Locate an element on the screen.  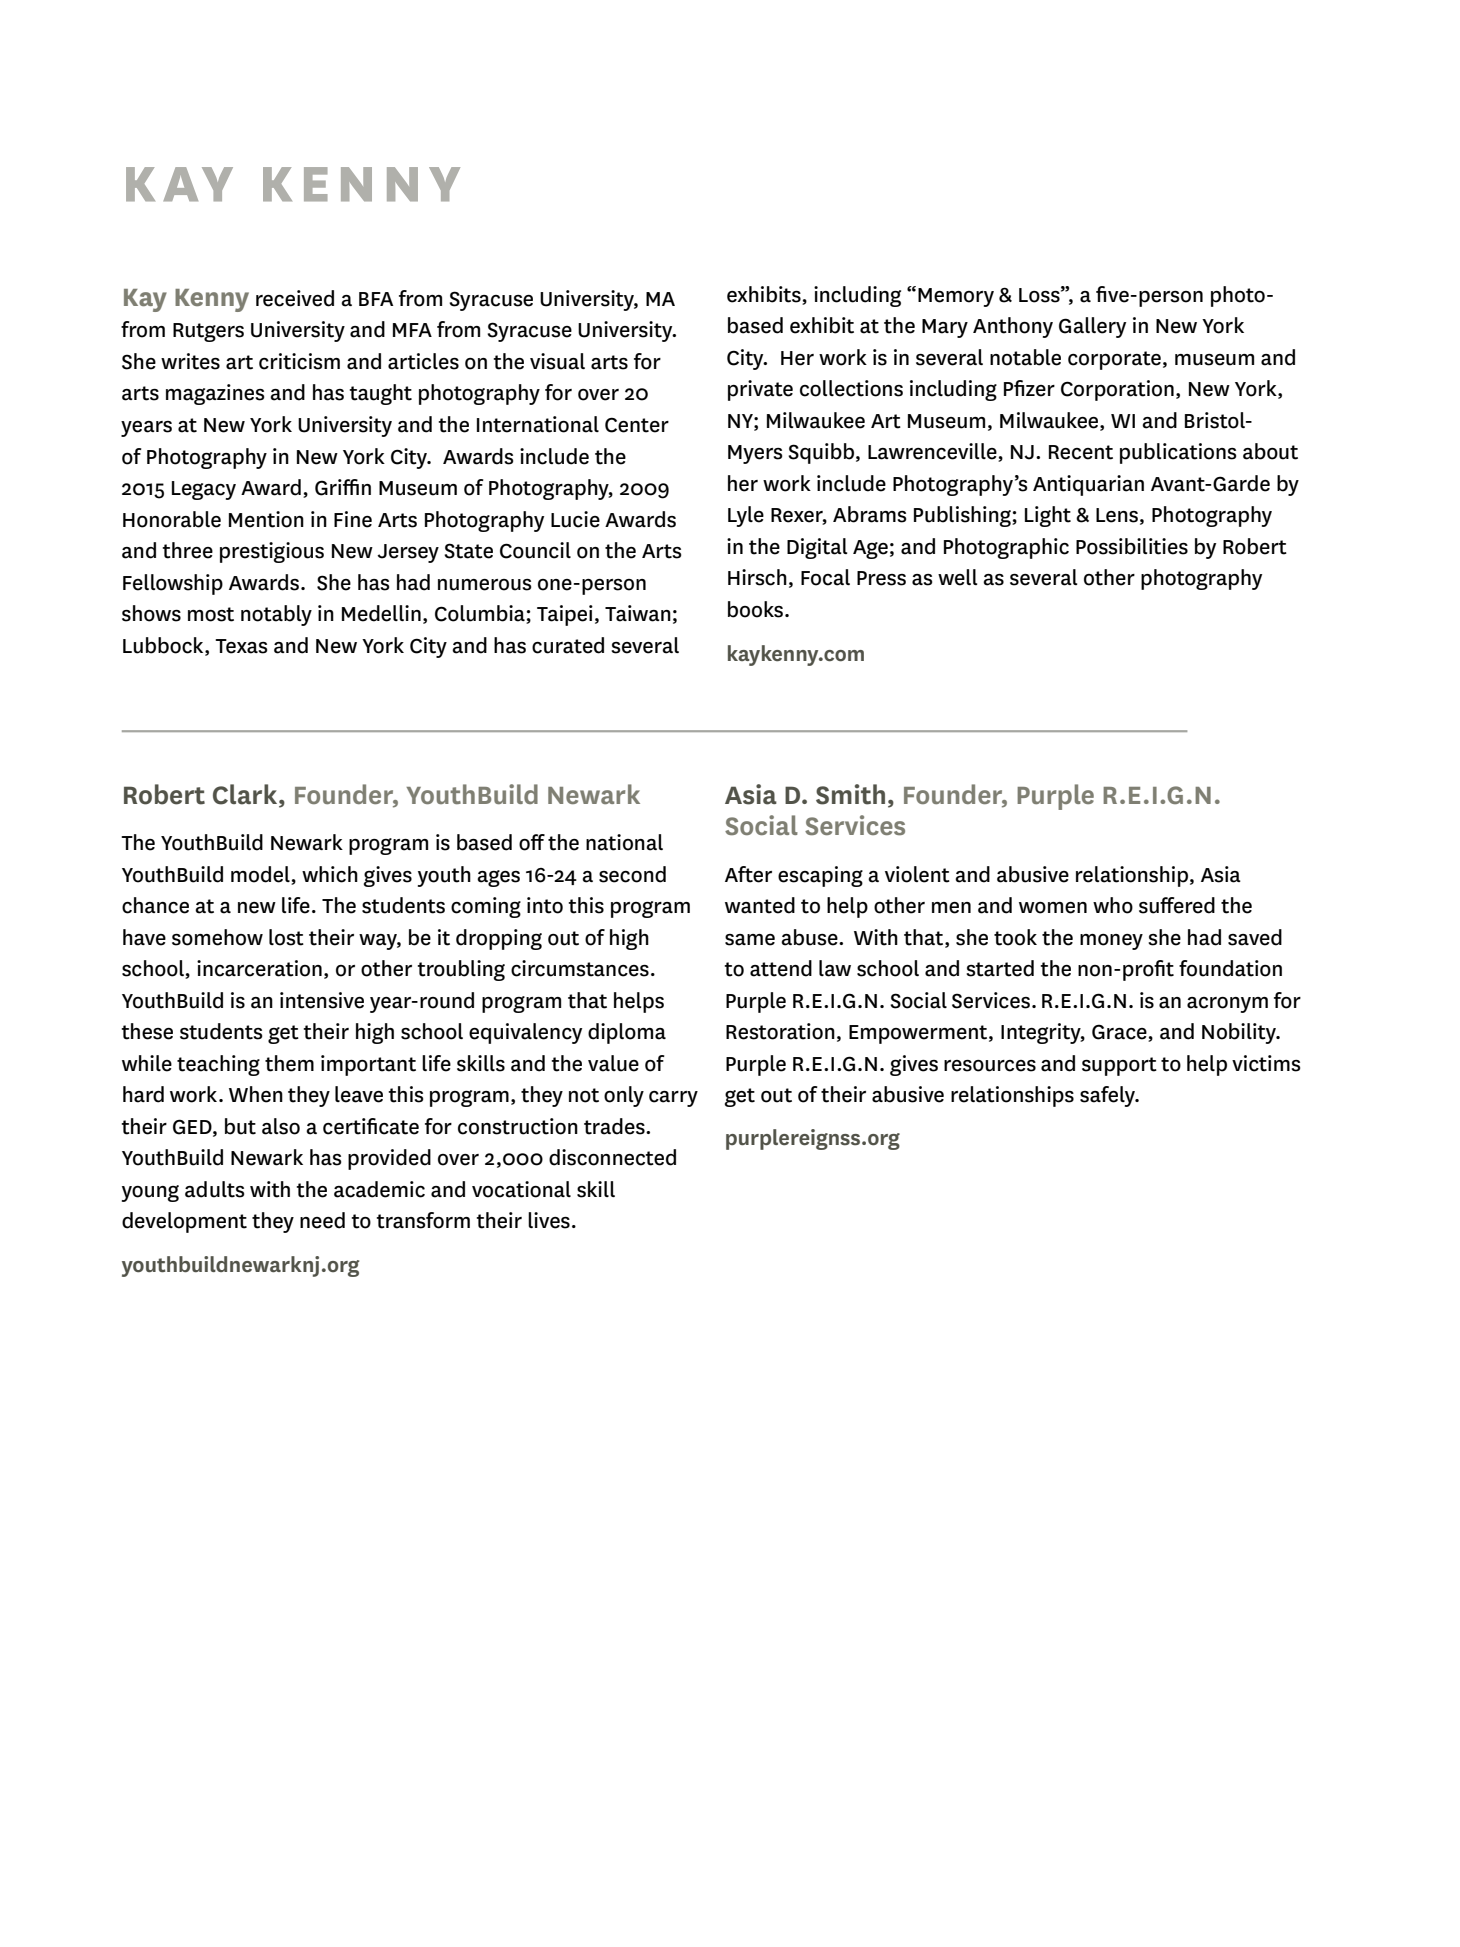
Restoration is located at coordinates (780, 1031).
